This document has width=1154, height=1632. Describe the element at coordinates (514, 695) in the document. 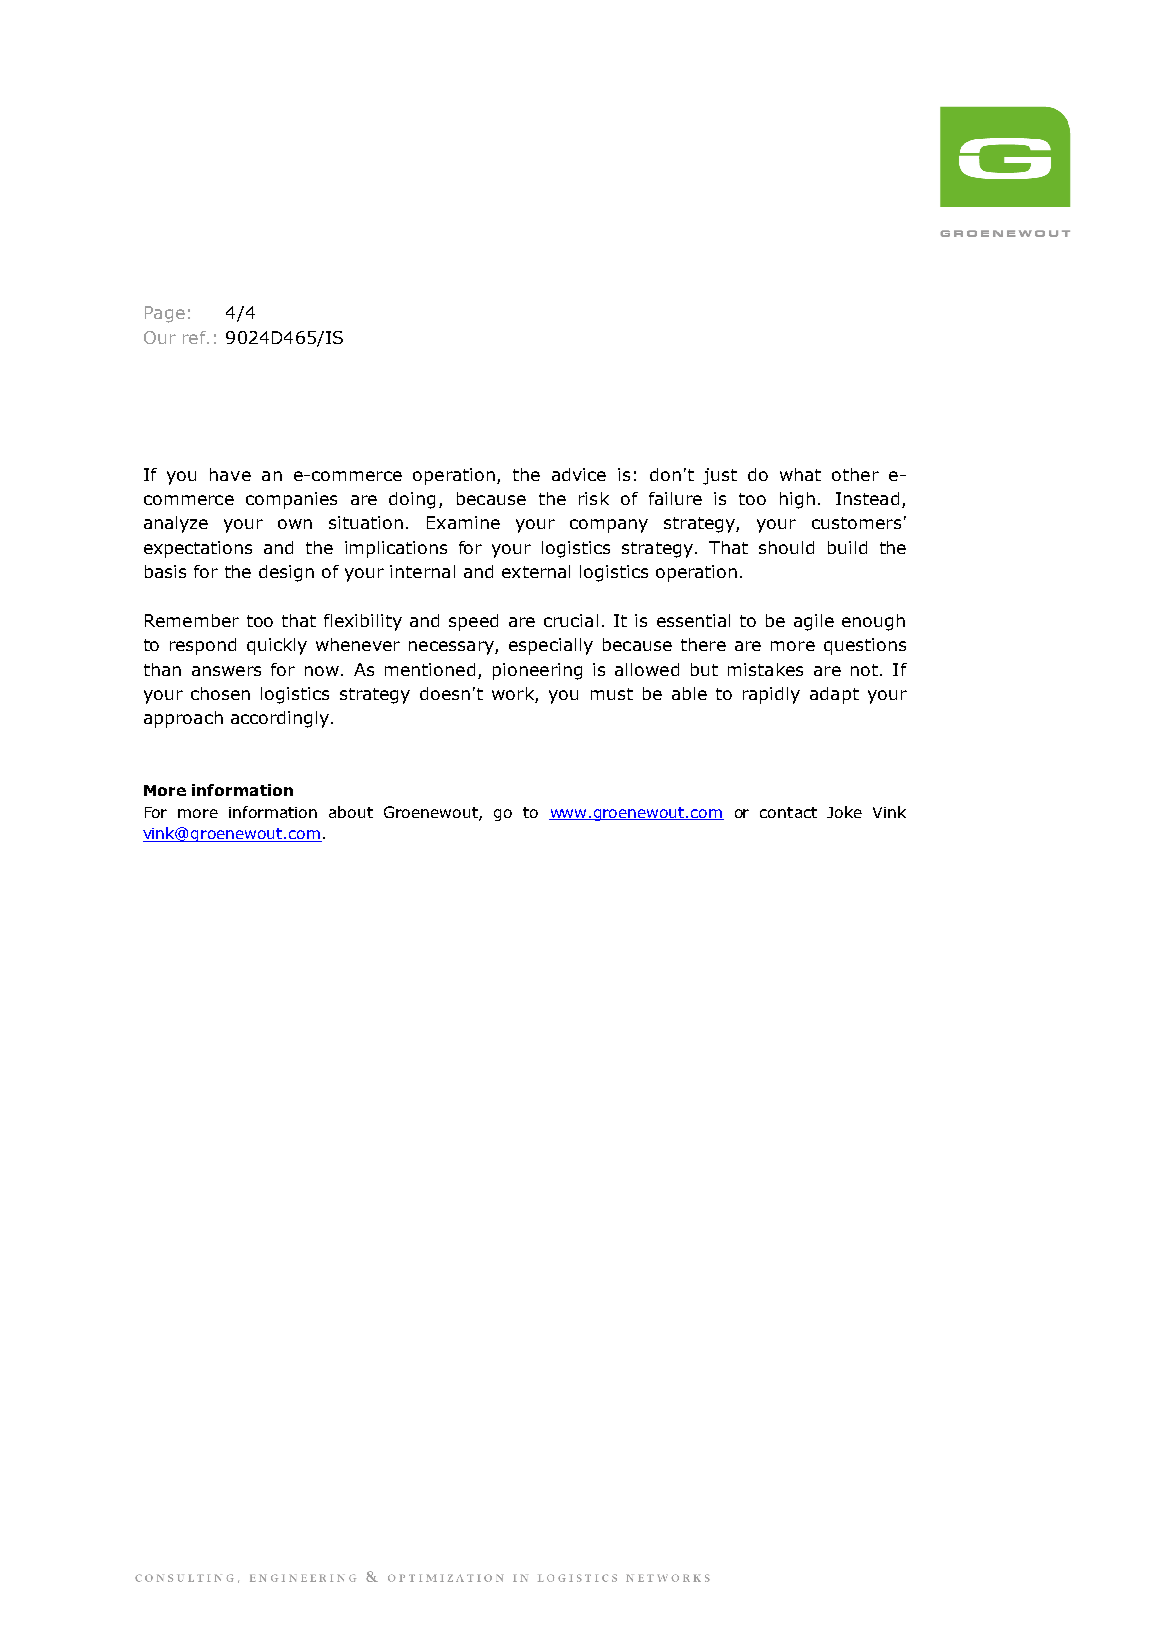

I see `work` at that location.
